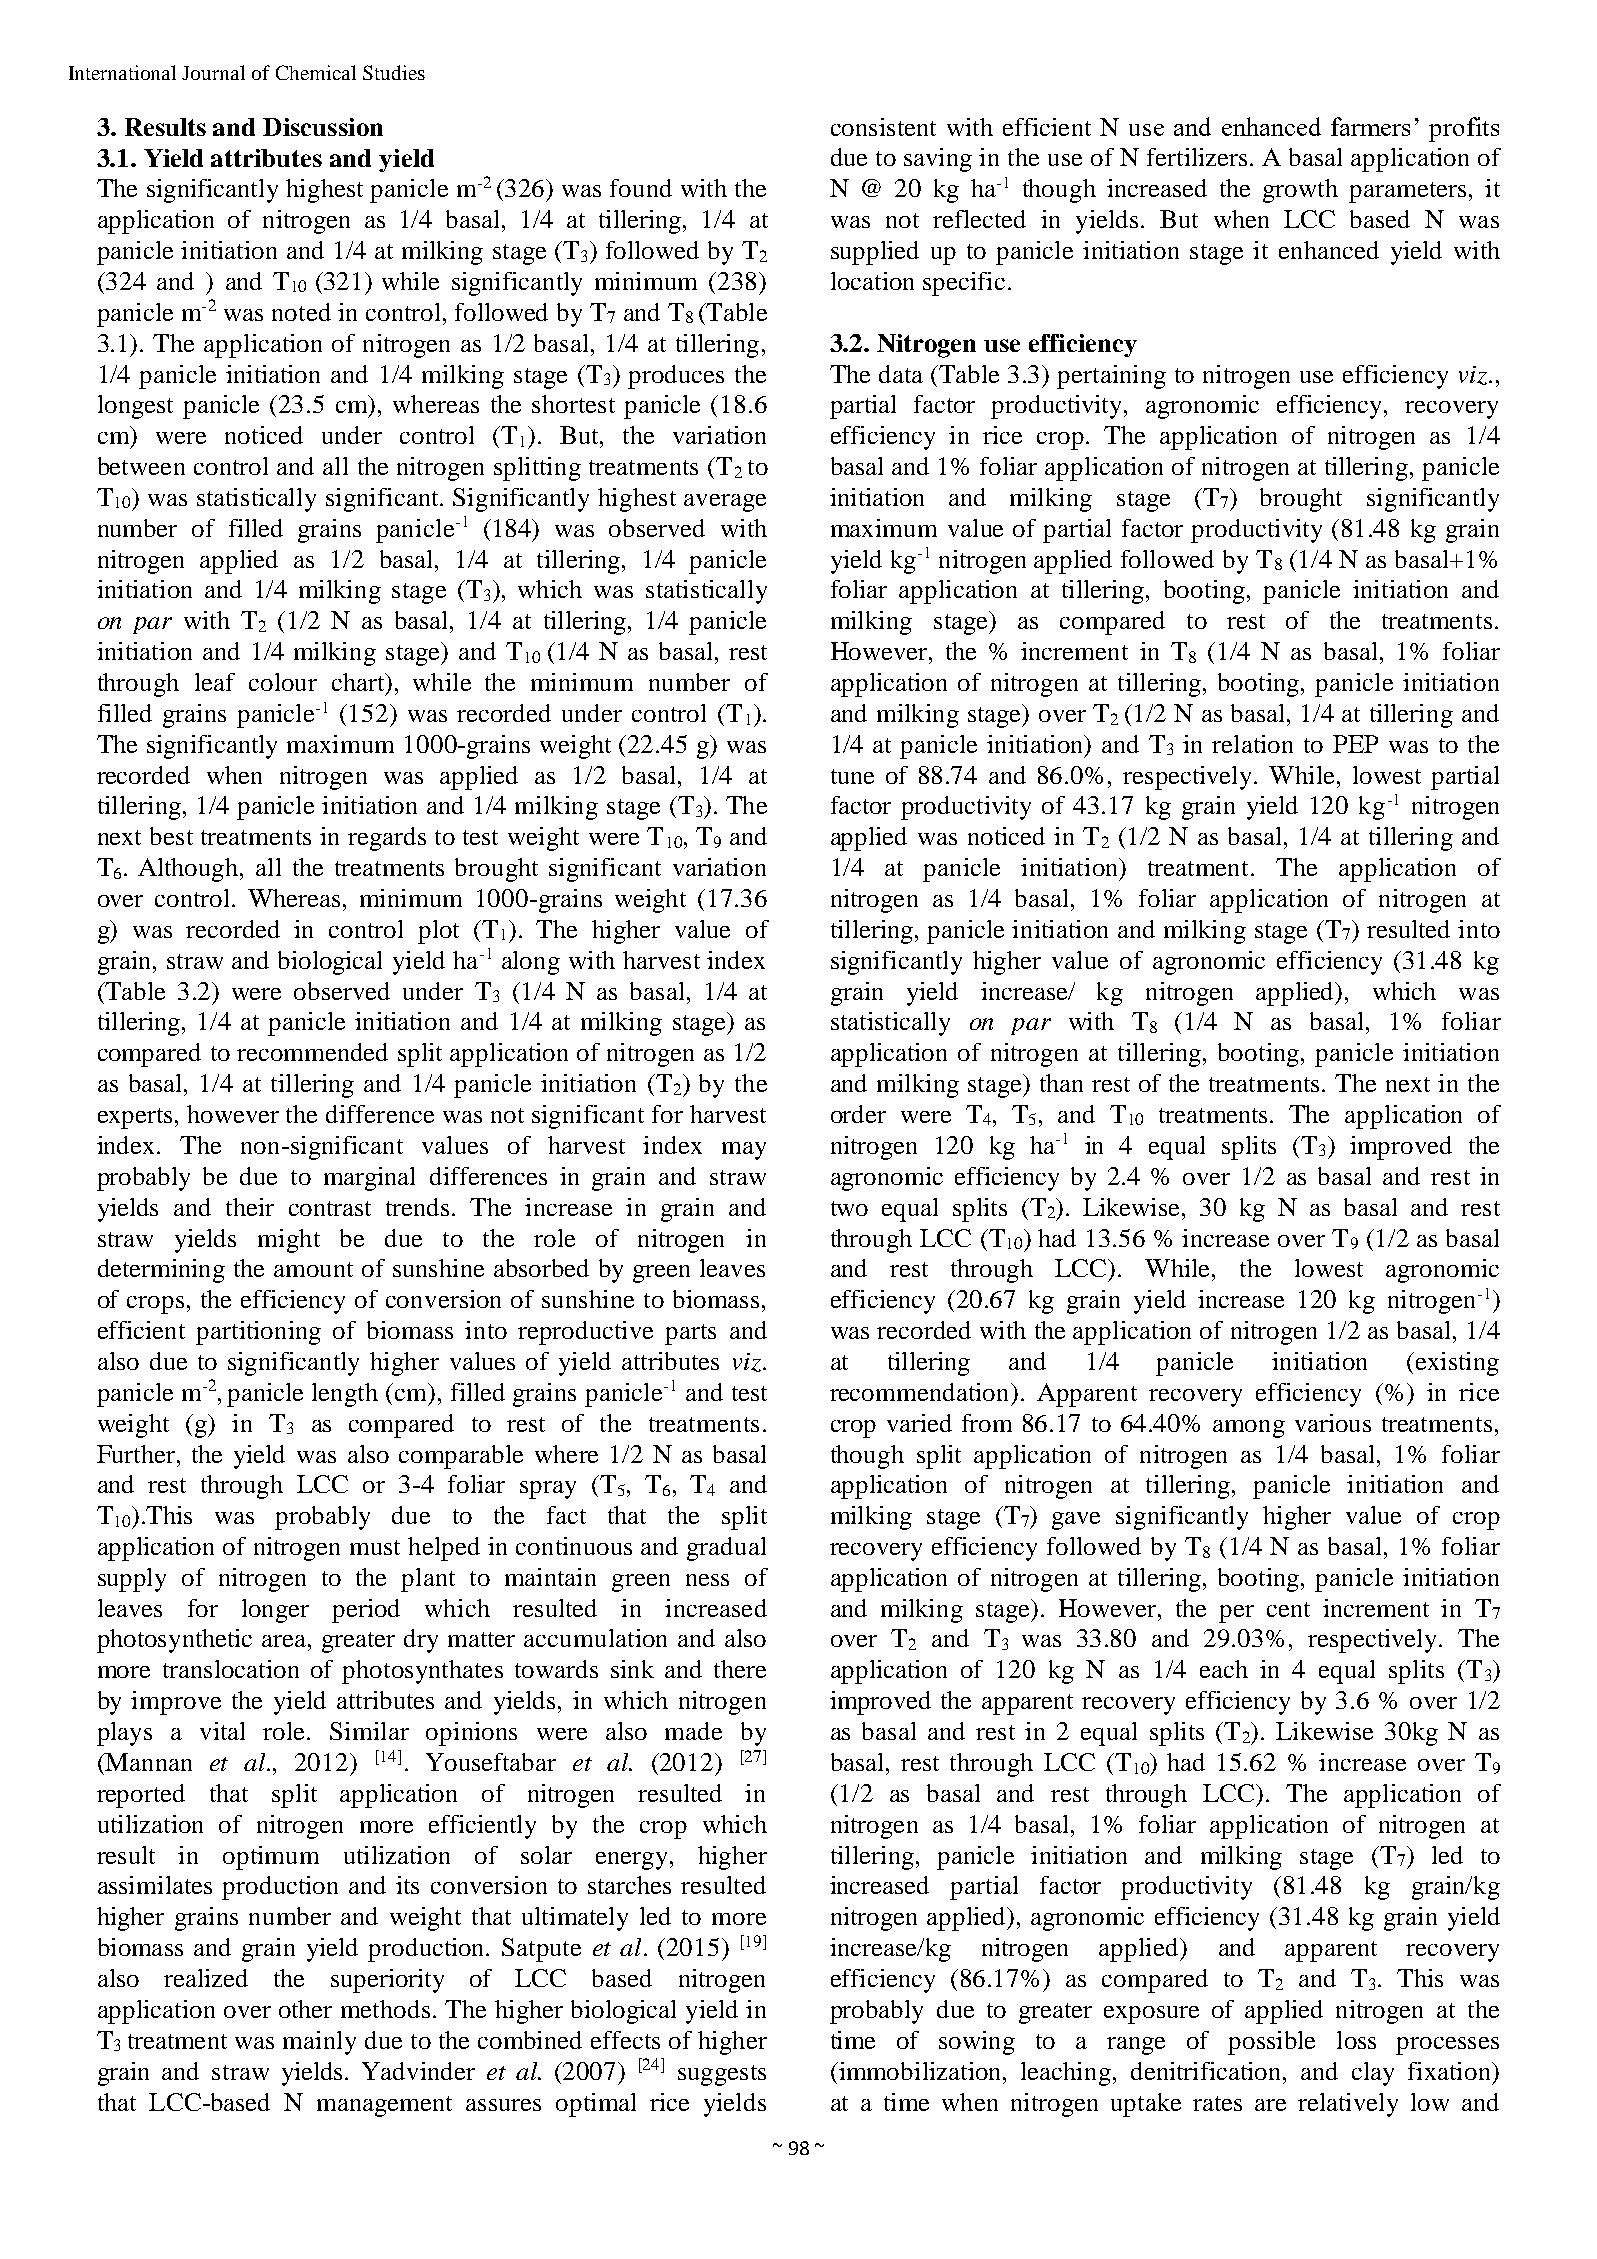 This screenshot has height=2259, width=1597. Describe the element at coordinates (883, 127) in the screenshot. I see `consistent` at that location.
